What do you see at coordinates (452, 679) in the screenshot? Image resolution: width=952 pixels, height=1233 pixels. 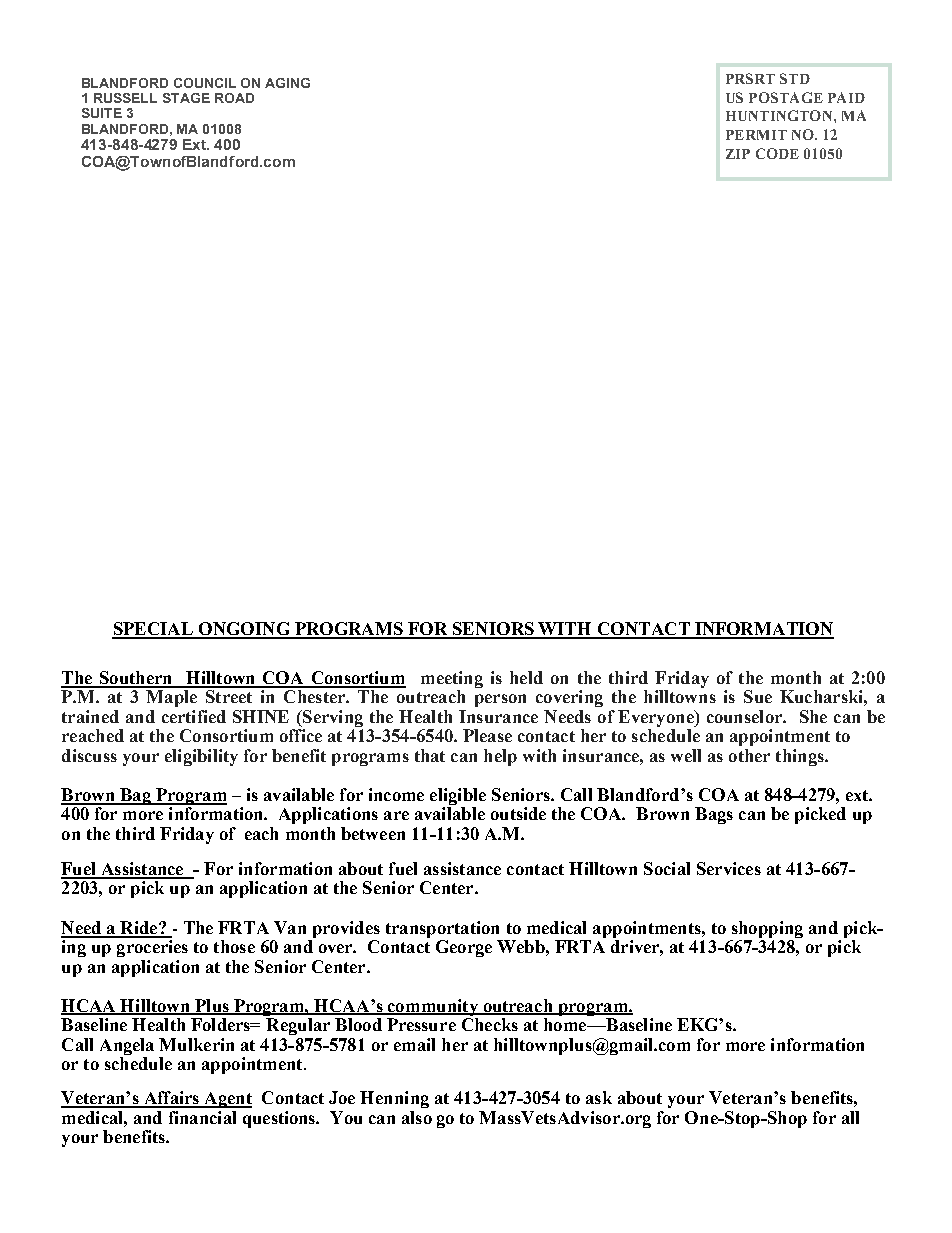 I see `meeting` at bounding box center [452, 679].
